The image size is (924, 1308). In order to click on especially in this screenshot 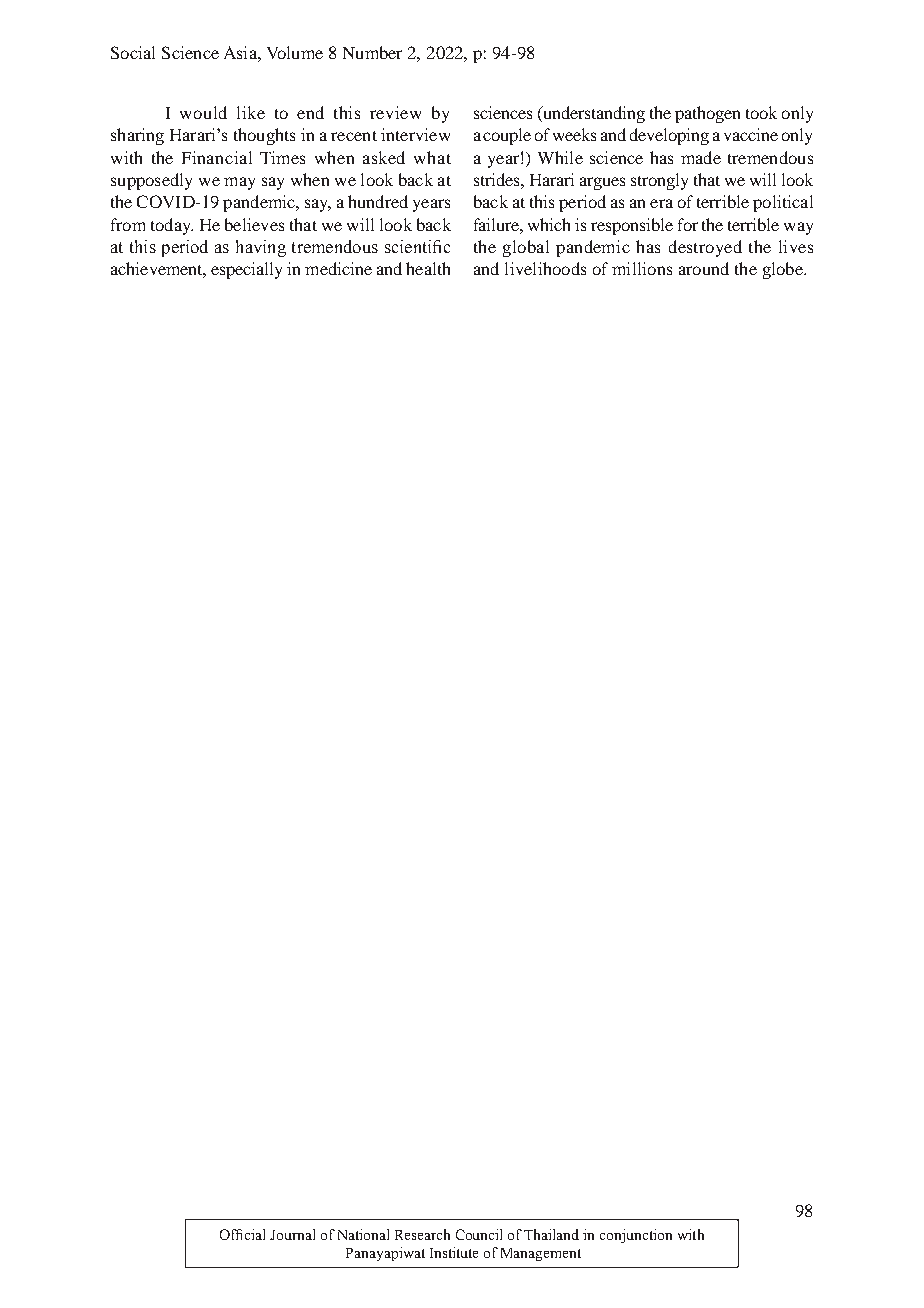, I will do `click(246, 270)`.
